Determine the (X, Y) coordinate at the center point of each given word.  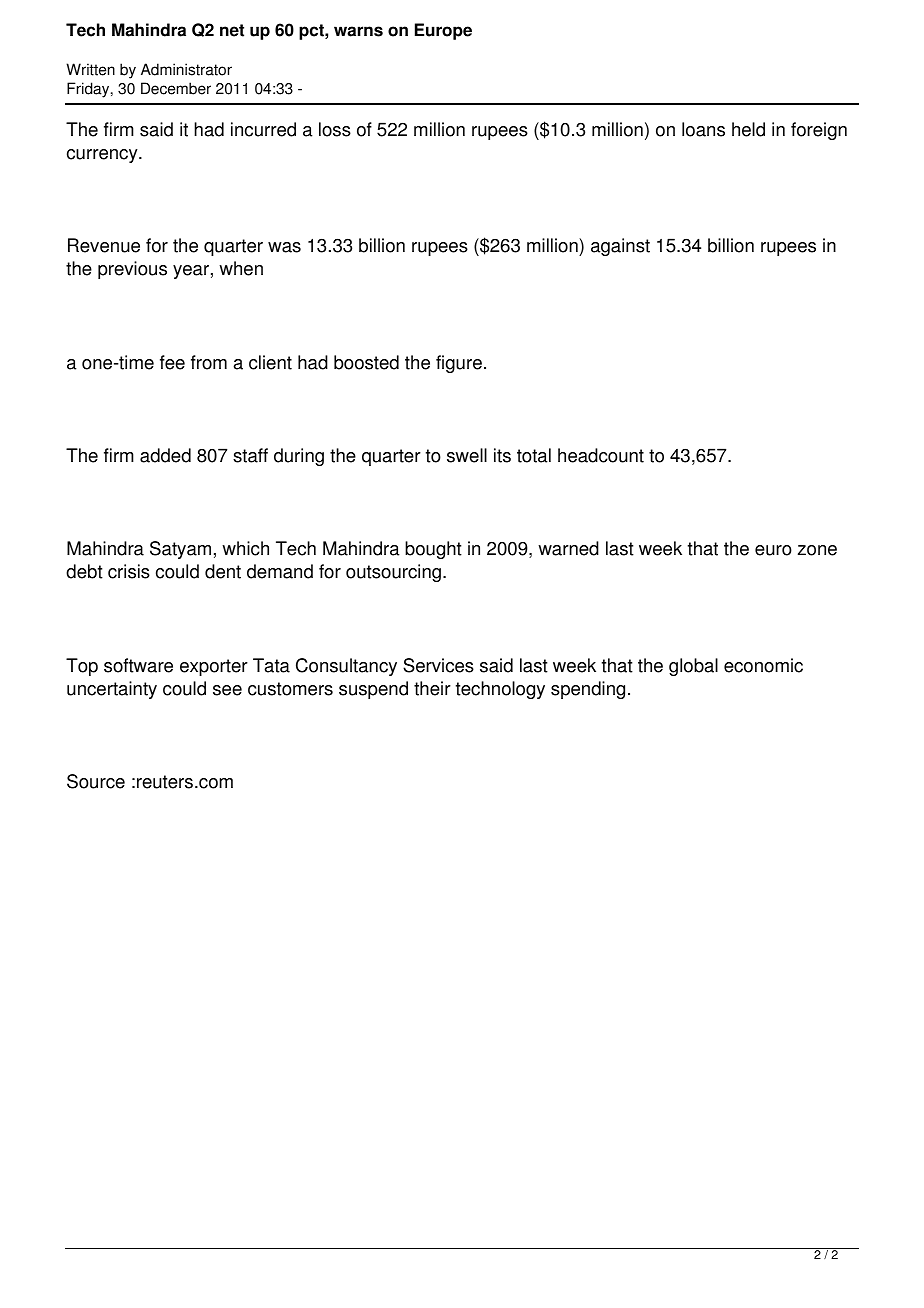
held (748, 129)
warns (358, 31)
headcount (601, 455)
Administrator (186, 69)
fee (172, 362)
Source (96, 781)
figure (459, 364)
